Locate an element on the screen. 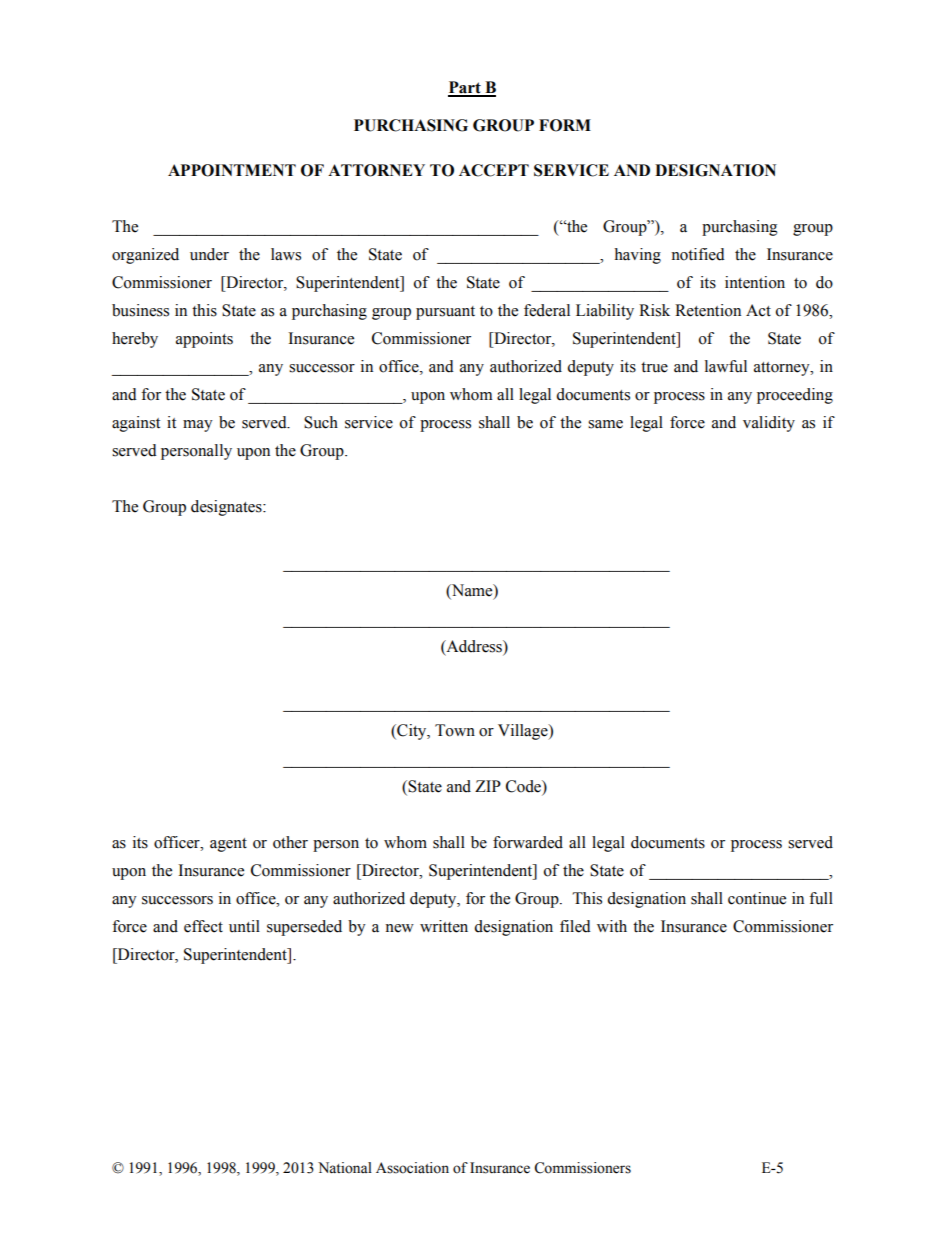 The width and height of the screenshot is (952, 1233). Part is located at coordinates (465, 88).
